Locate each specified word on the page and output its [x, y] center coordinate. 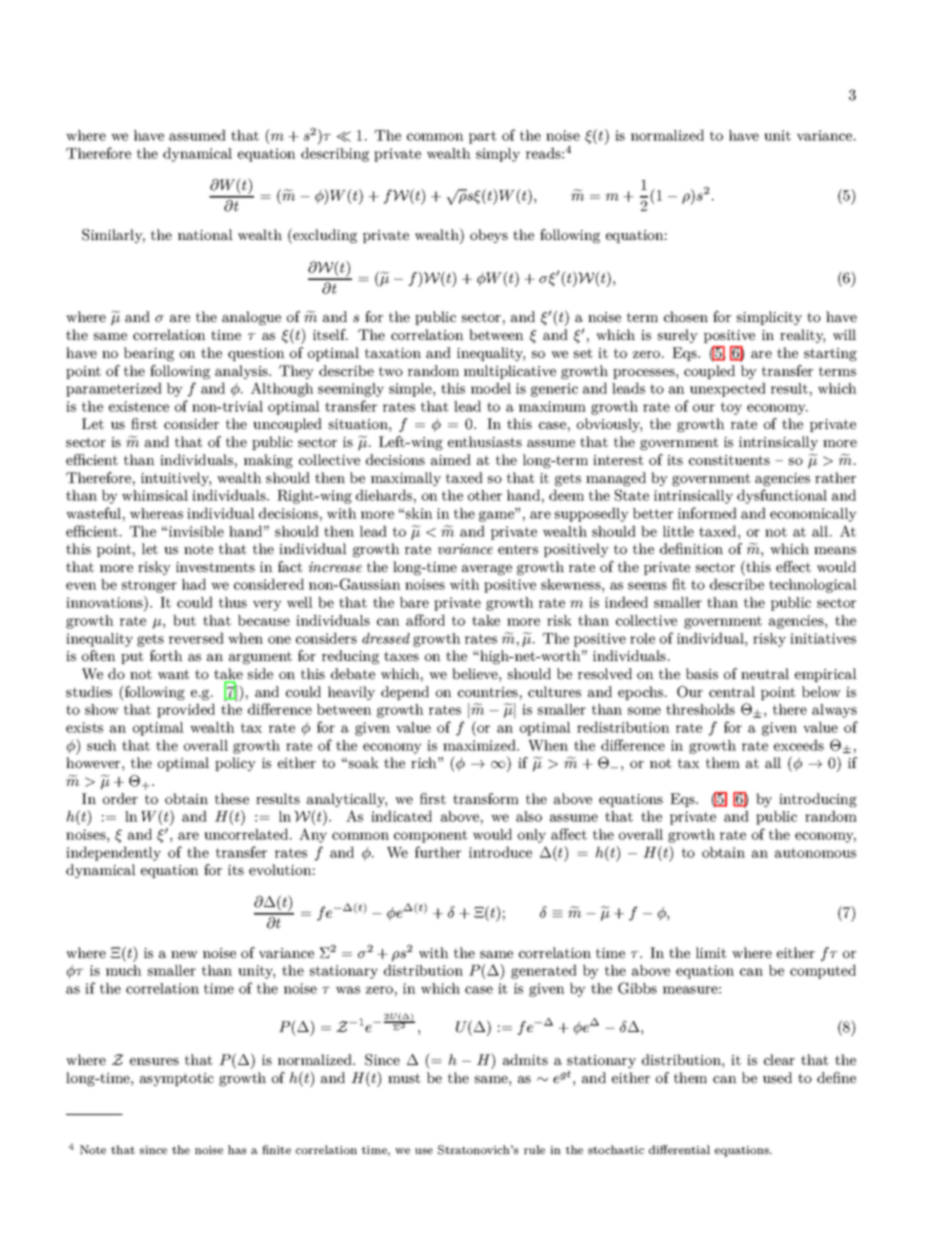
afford [425, 620]
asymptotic [177, 1079]
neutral [765, 673]
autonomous [815, 853]
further [438, 852]
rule [534, 1149]
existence [139, 406]
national [205, 234]
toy [731, 408]
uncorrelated [247, 834]
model [491, 388]
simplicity [769, 318]
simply [498, 155]
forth [166, 655]
